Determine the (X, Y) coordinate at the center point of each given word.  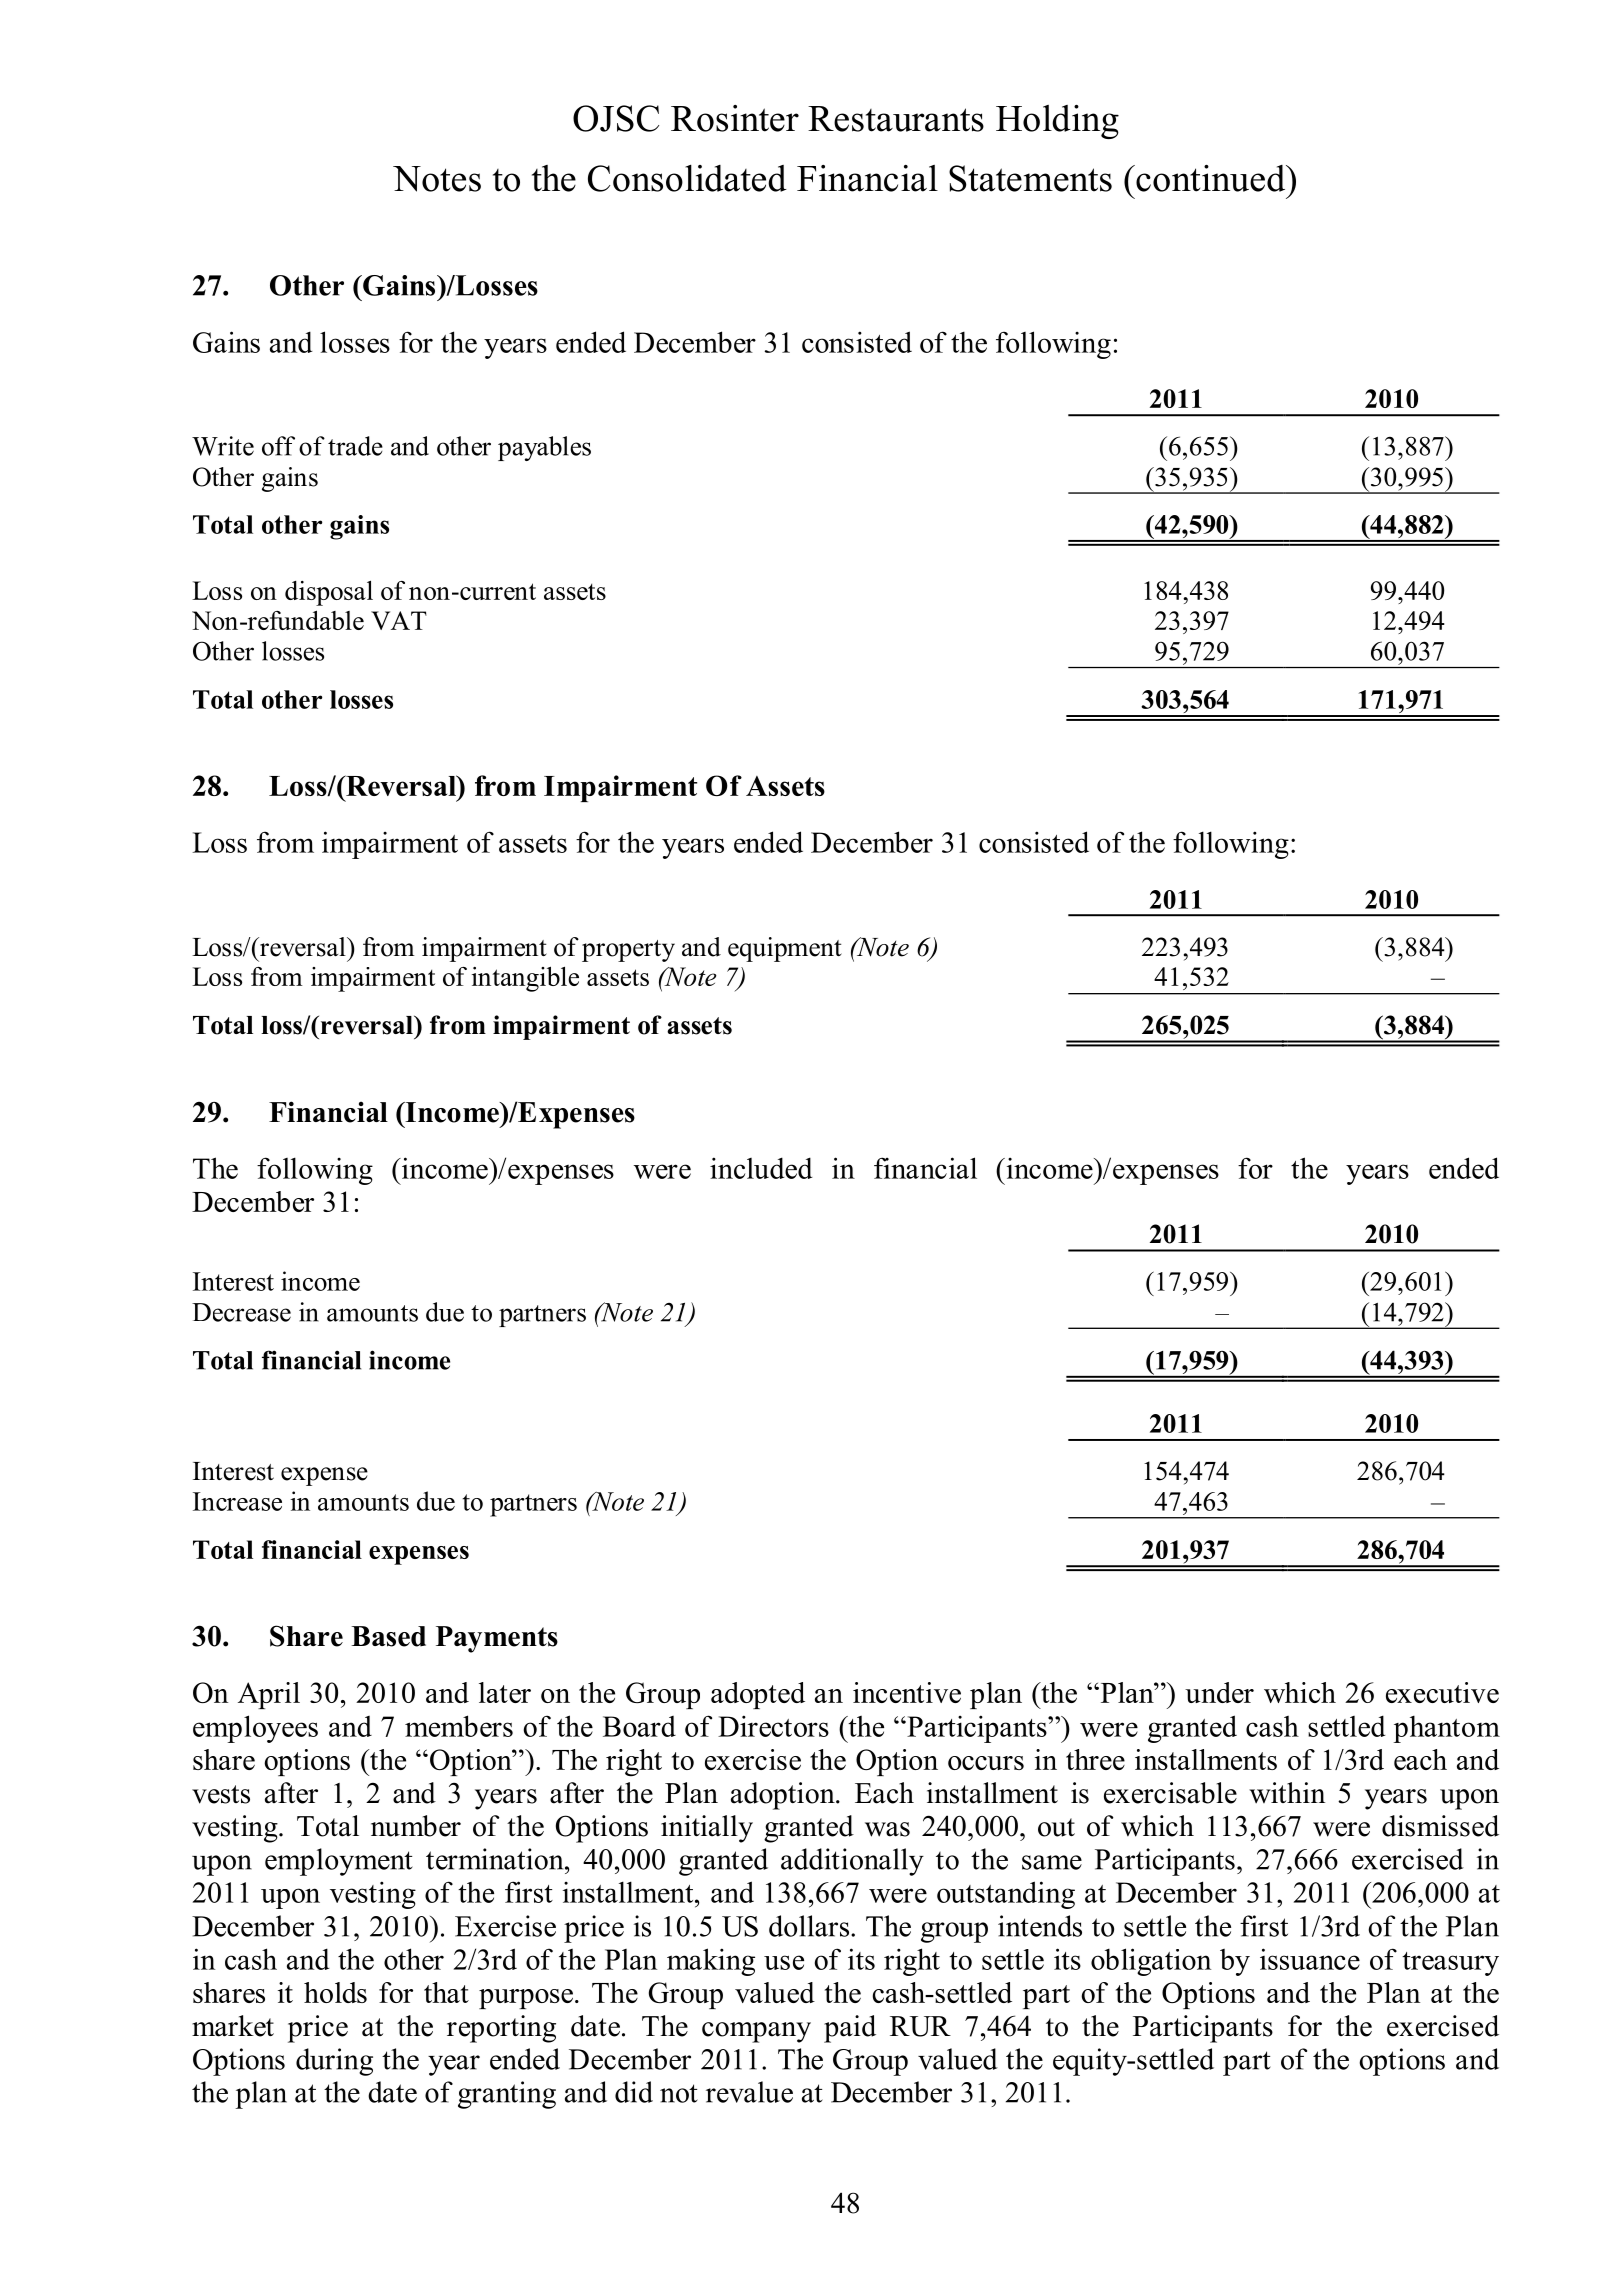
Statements (1030, 178)
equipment (785, 949)
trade (355, 446)
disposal (329, 593)
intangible (525, 979)
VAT (399, 620)
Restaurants (896, 119)
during (334, 2062)
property (628, 951)
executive (1442, 1692)
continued (1211, 178)
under (1219, 1692)
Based (388, 1636)
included (761, 1168)
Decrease (241, 1312)
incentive (907, 1692)
